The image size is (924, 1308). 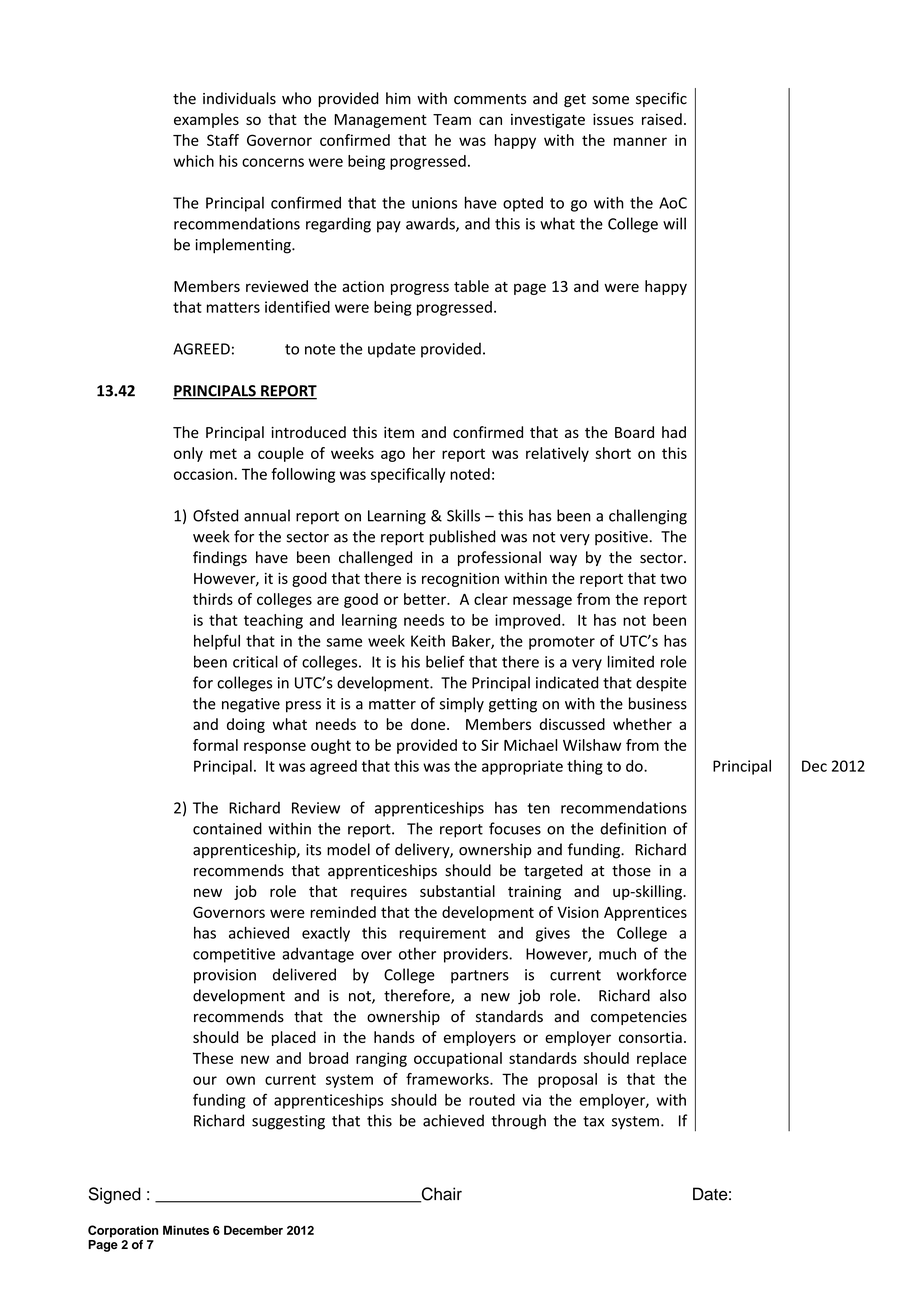 What do you see at coordinates (448, 1079) in the screenshot?
I see `frameworks` at bounding box center [448, 1079].
